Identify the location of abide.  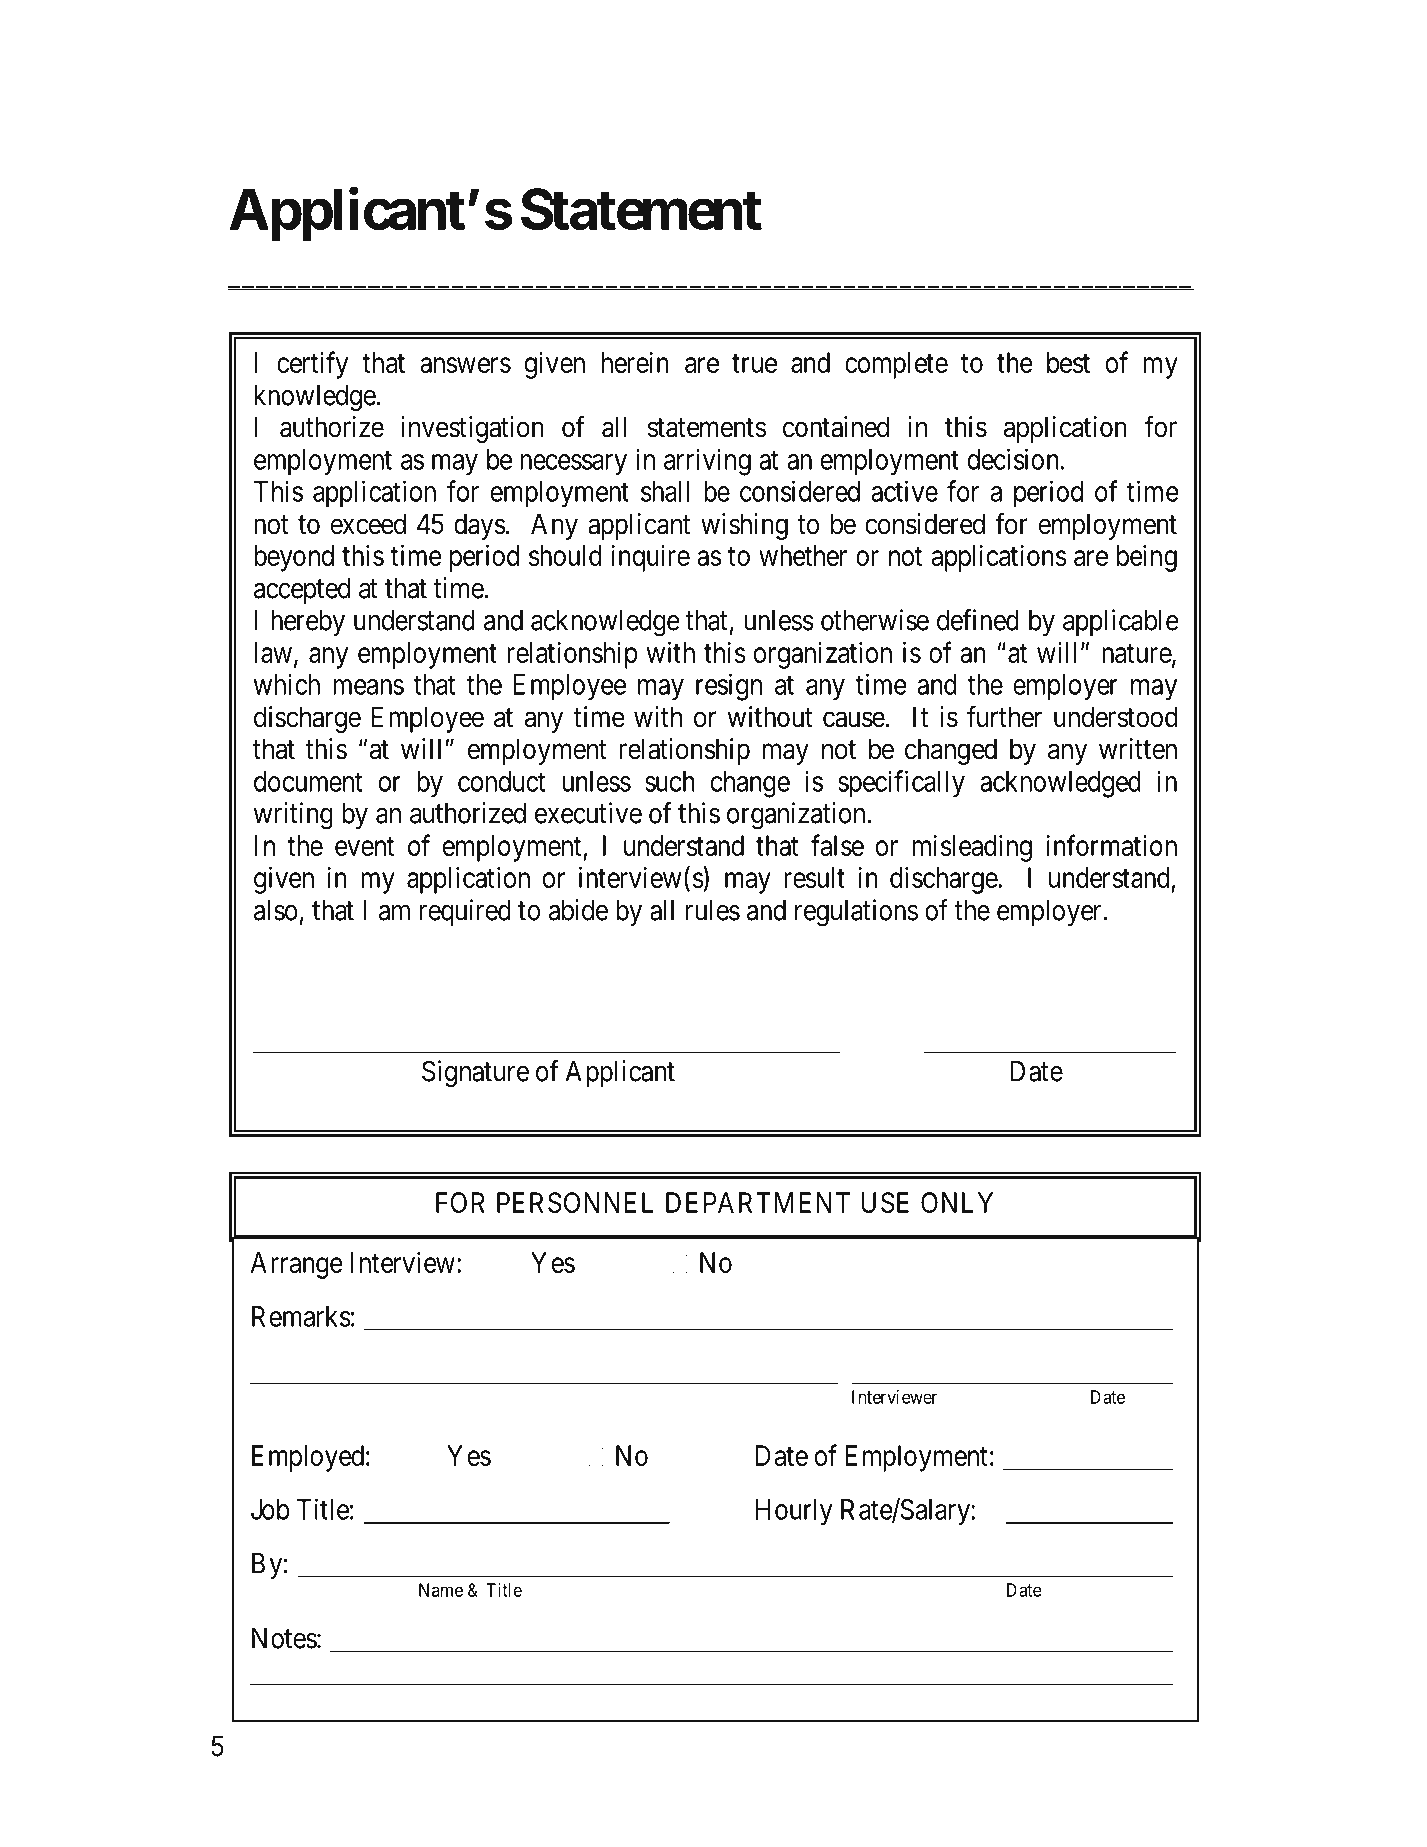
(578, 910).
